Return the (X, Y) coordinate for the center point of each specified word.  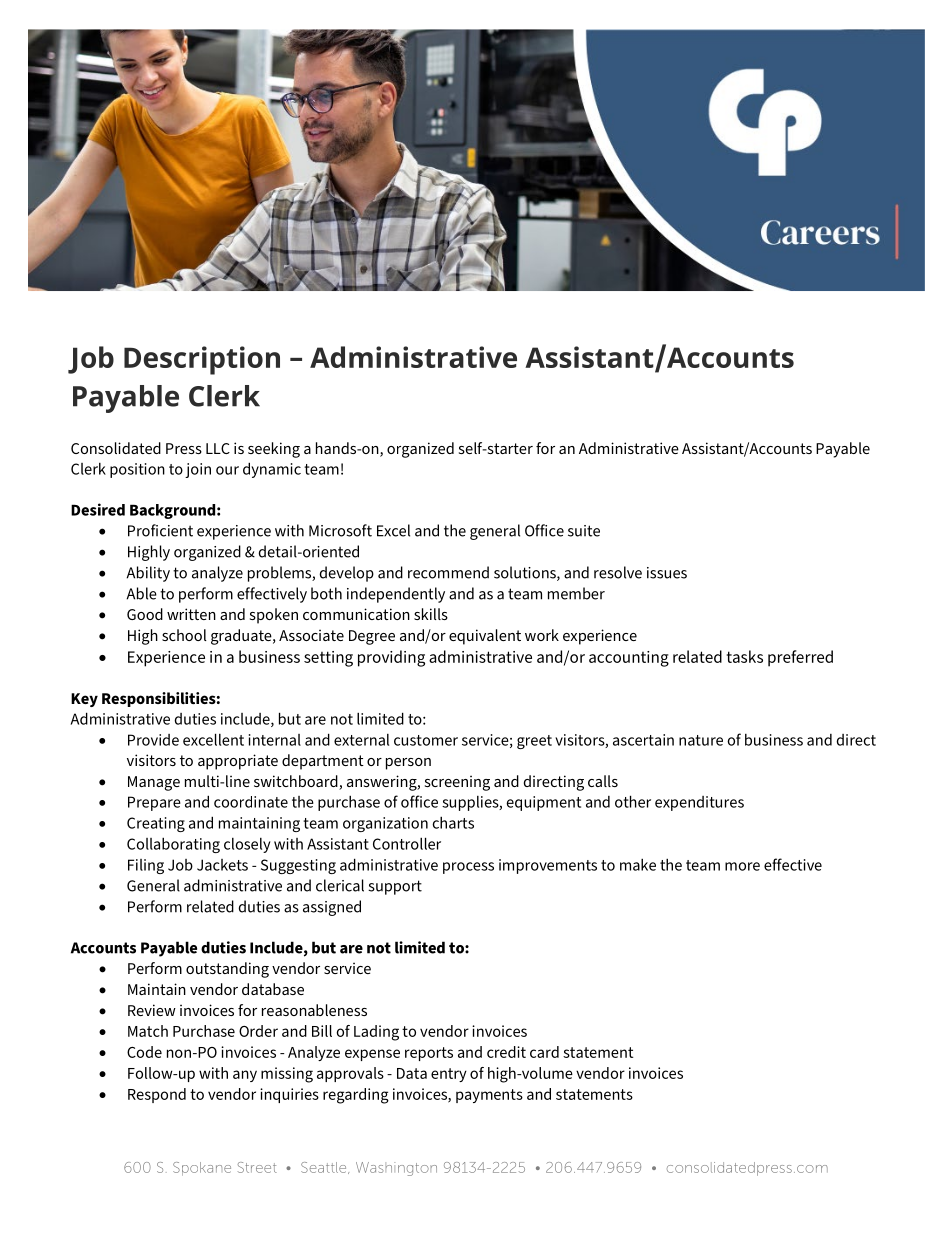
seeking (274, 450)
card (544, 1052)
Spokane (202, 1169)
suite (584, 531)
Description (202, 360)
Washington (396, 1169)
